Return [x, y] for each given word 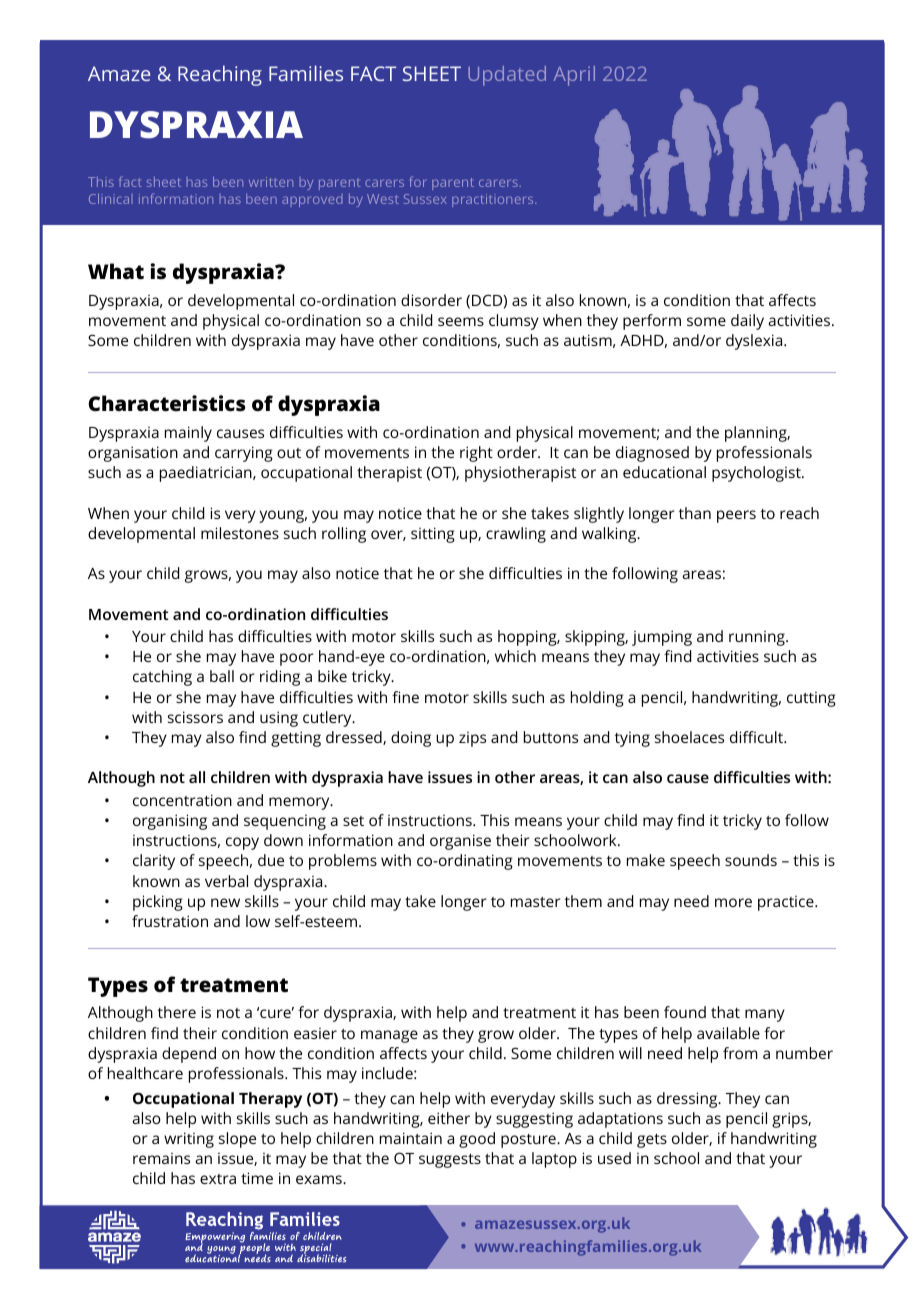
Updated [507, 76]
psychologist [757, 474]
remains [161, 1158]
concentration [182, 800]
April [574, 76]
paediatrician [207, 474]
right [476, 454]
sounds [751, 860]
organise [460, 842]
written [271, 182]
